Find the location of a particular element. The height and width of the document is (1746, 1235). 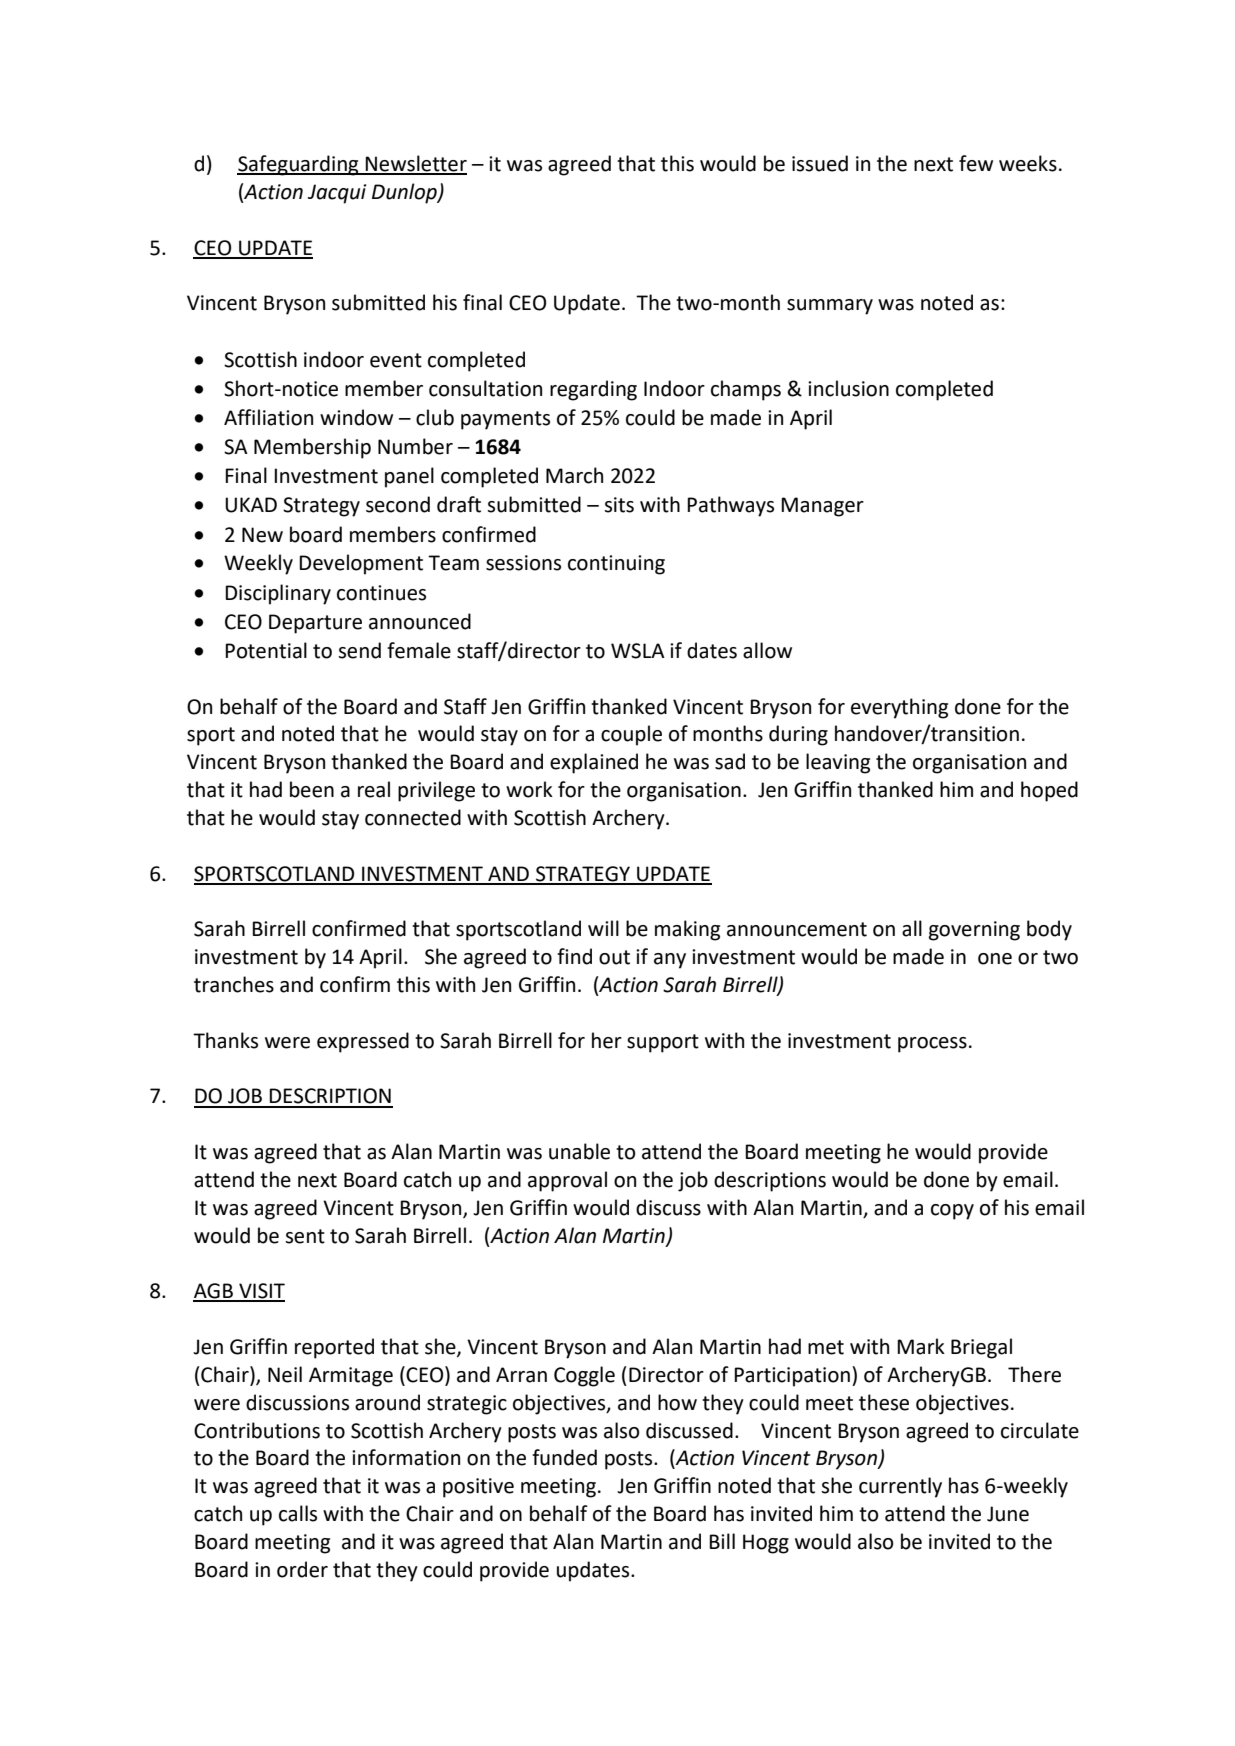

issued is located at coordinates (820, 163).
